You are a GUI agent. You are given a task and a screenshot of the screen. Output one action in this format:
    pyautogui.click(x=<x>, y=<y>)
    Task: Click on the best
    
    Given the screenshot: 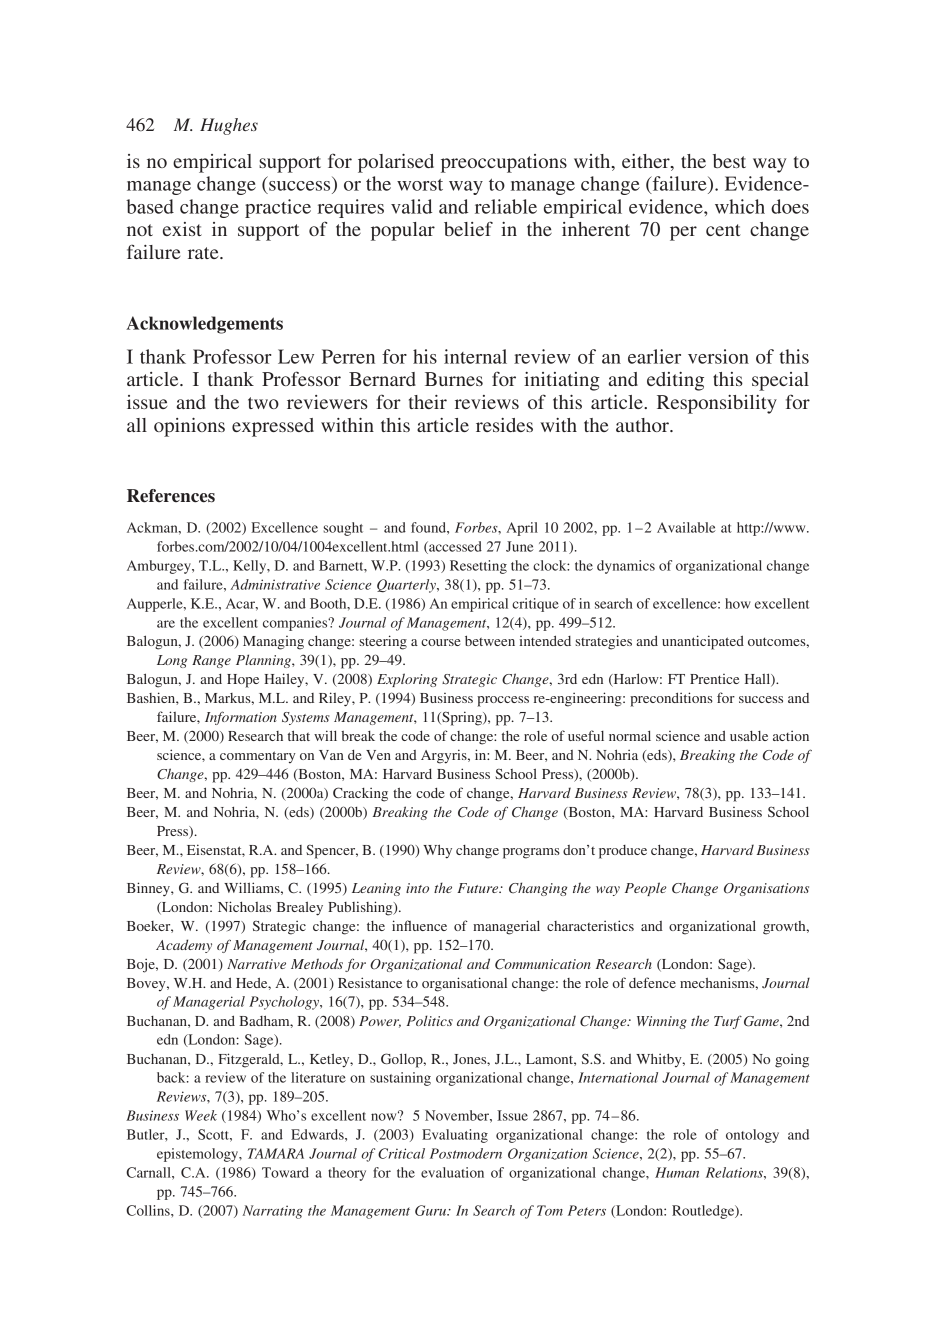 What is the action you would take?
    pyautogui.click(x=729, y=161)
